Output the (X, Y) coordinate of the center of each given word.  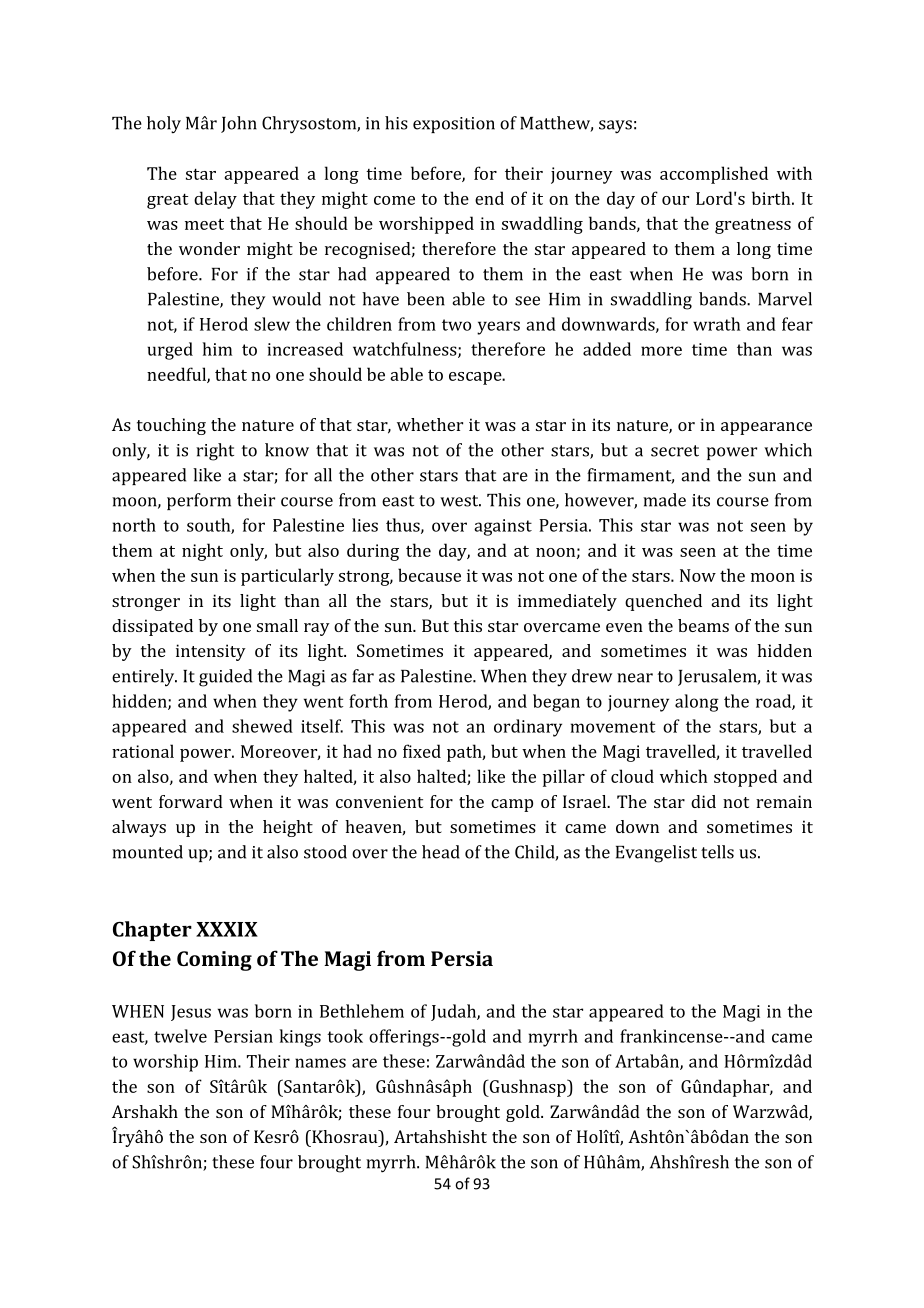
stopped (745, 778)
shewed (262, 726)
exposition (454, 125)
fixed (422, 751)
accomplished (714, 175)
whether (430, 424)
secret (675, 451)
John (239, 124)
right (215, 452)
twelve (180, 1036)
